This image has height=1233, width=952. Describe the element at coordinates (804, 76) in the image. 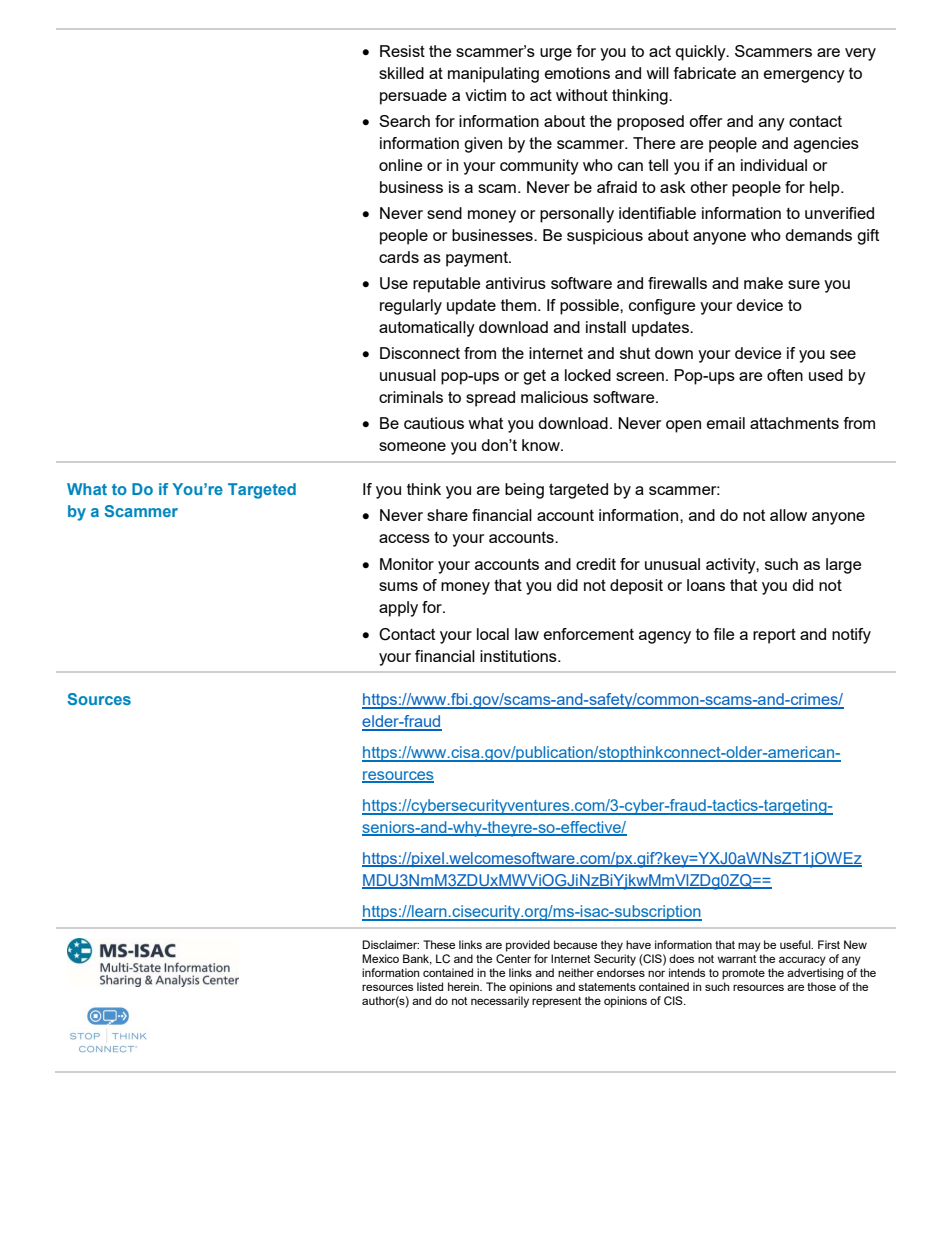

I see `emergency` at that location.
